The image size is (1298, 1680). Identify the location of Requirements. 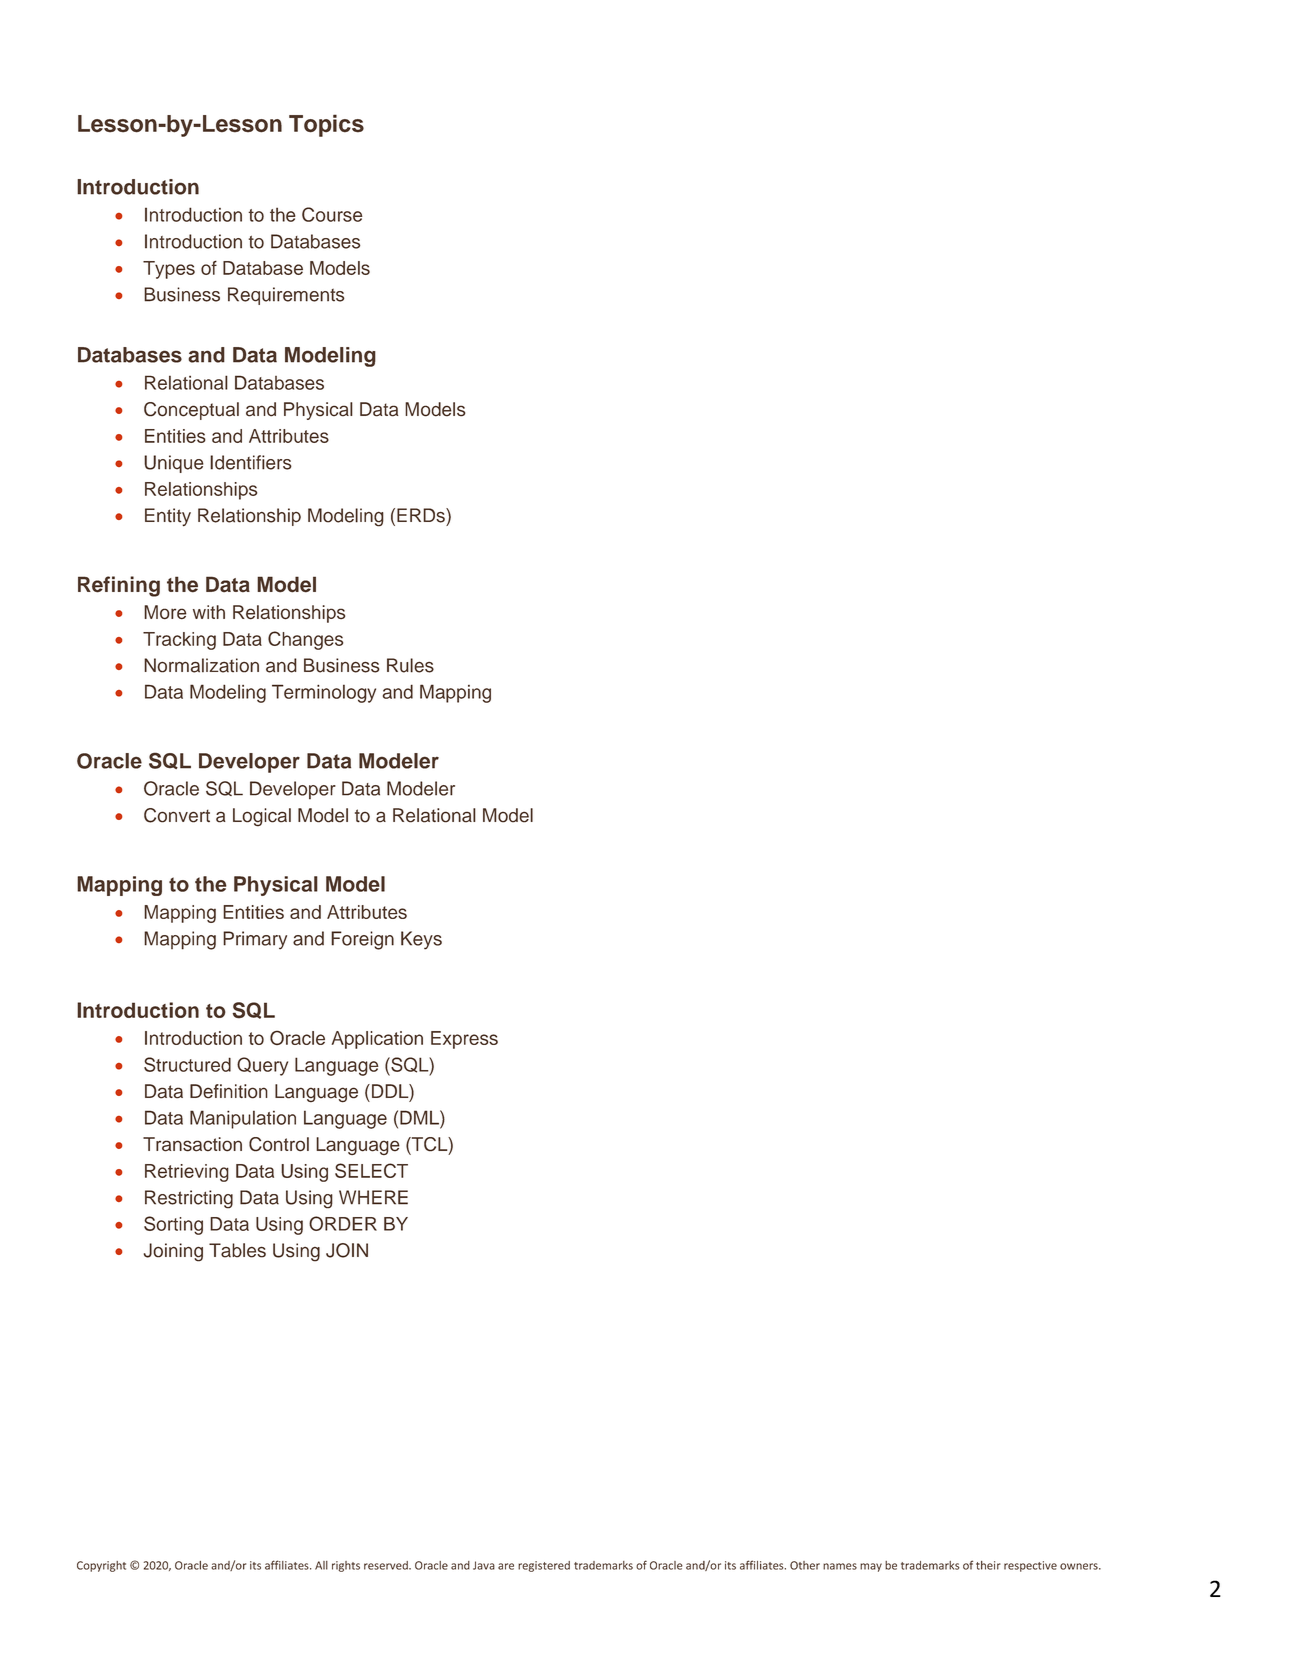
(286, 296).
